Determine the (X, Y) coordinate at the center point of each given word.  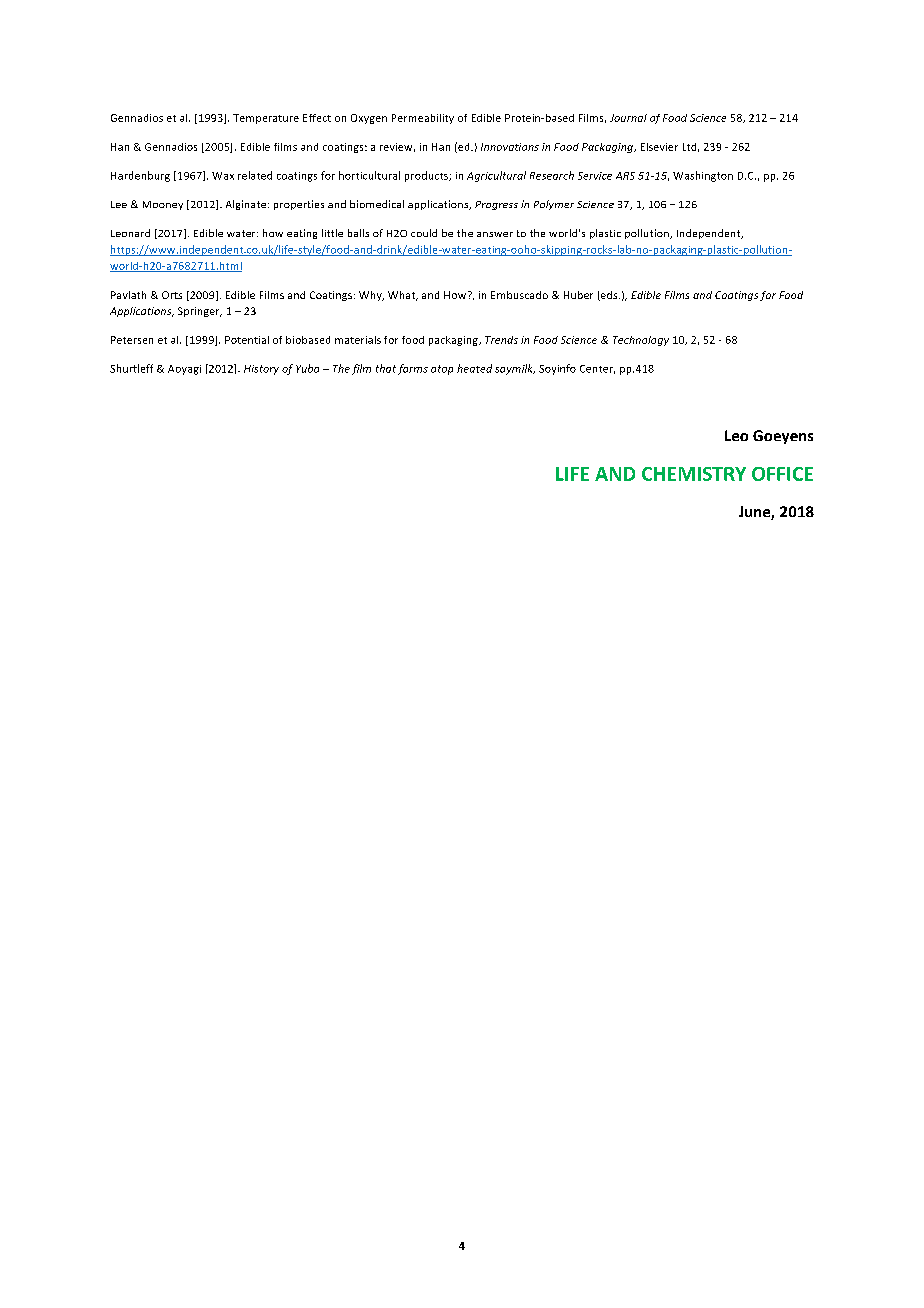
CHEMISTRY (694, 474)
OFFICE (782, 474)
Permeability (423, 119)
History (261, 370)
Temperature (266, 119)
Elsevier (659, 147)
